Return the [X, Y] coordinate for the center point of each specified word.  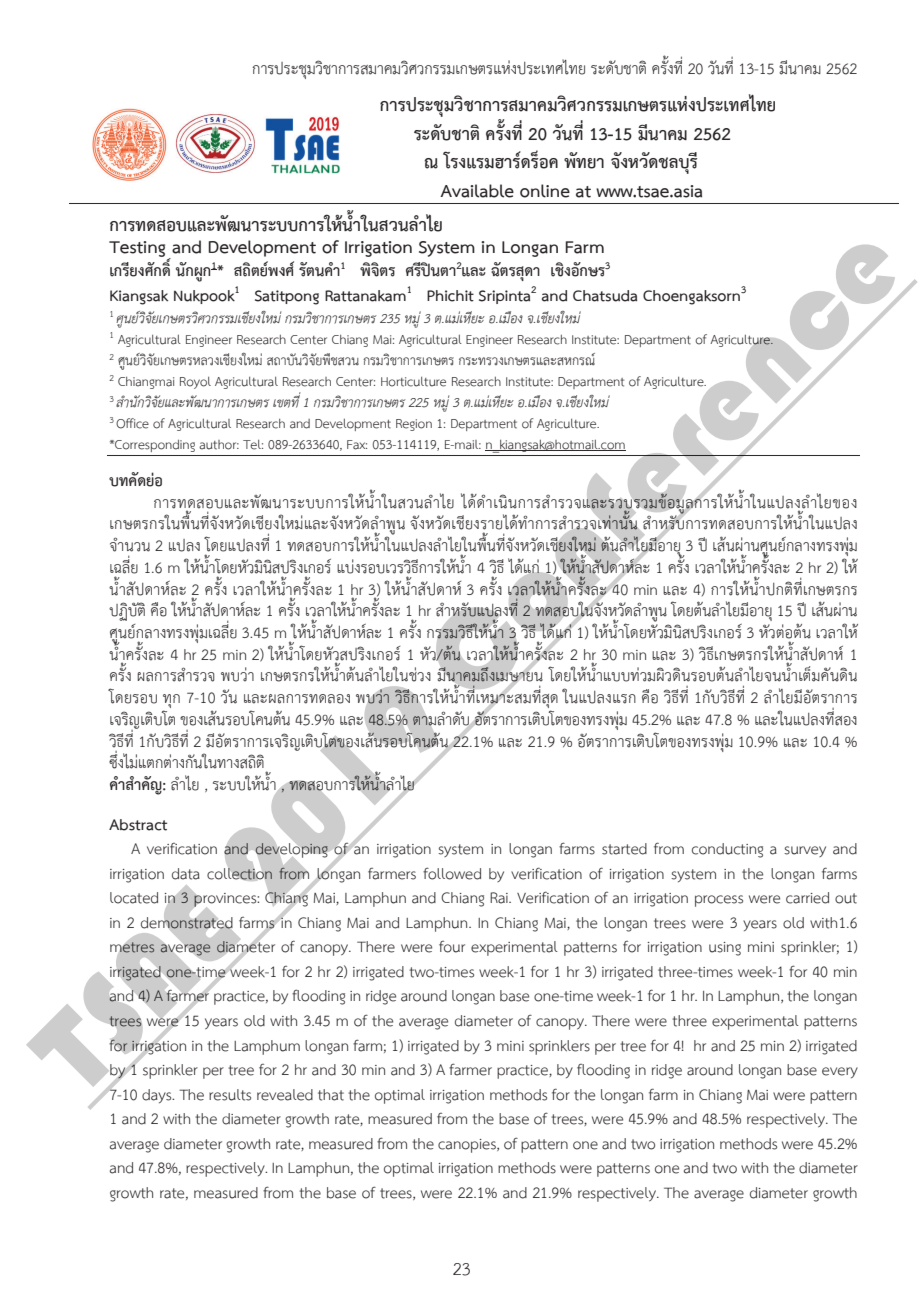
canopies [468, 1146]
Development [262, 248]
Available [477, 191]
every [840, 1072]
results [230, 1095]
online [545, 191]
